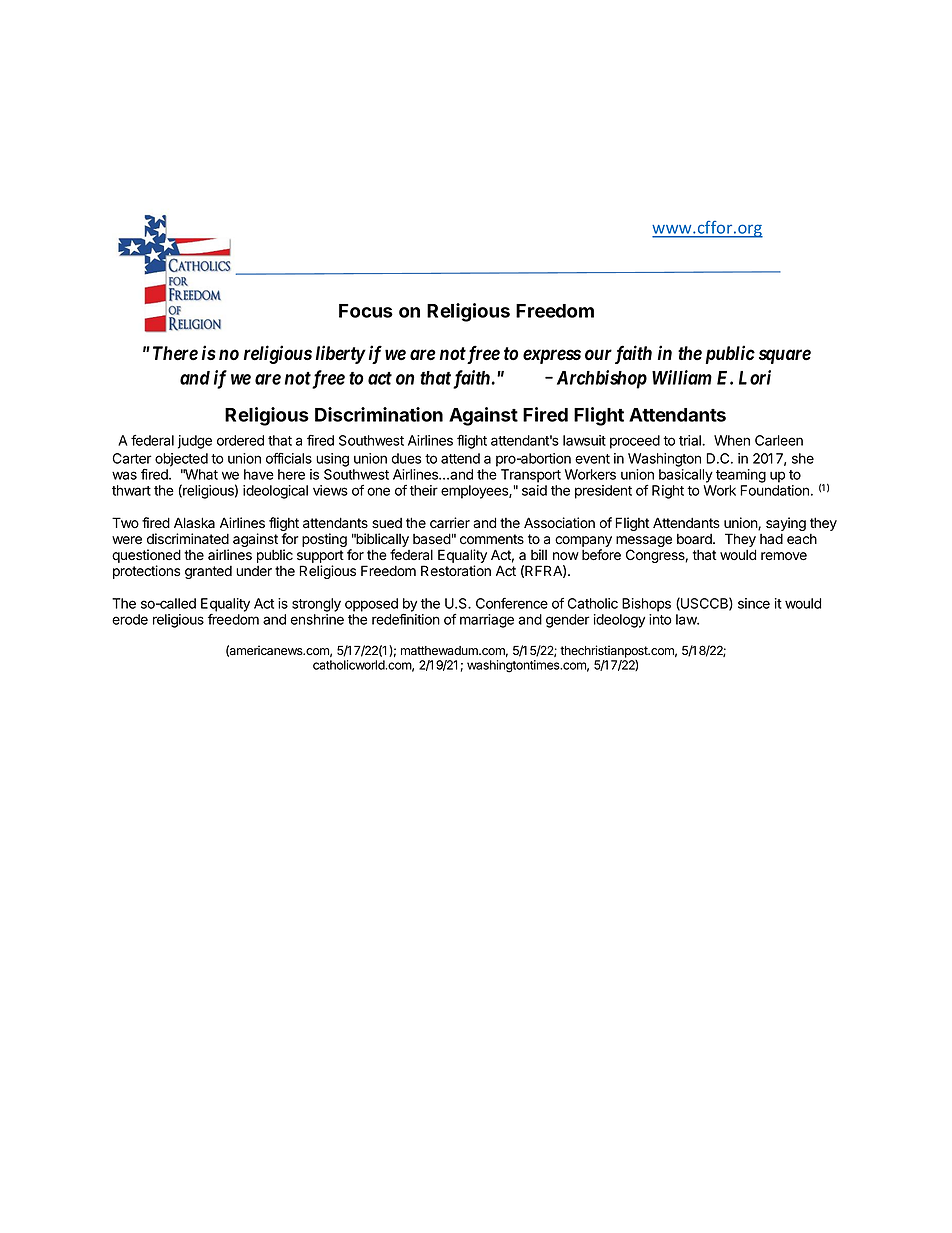 The height and width of the screenshot is (1233, 952). Describe the element at coordinates (487, 621) in the screenshot. I see `marriage` at that location.
